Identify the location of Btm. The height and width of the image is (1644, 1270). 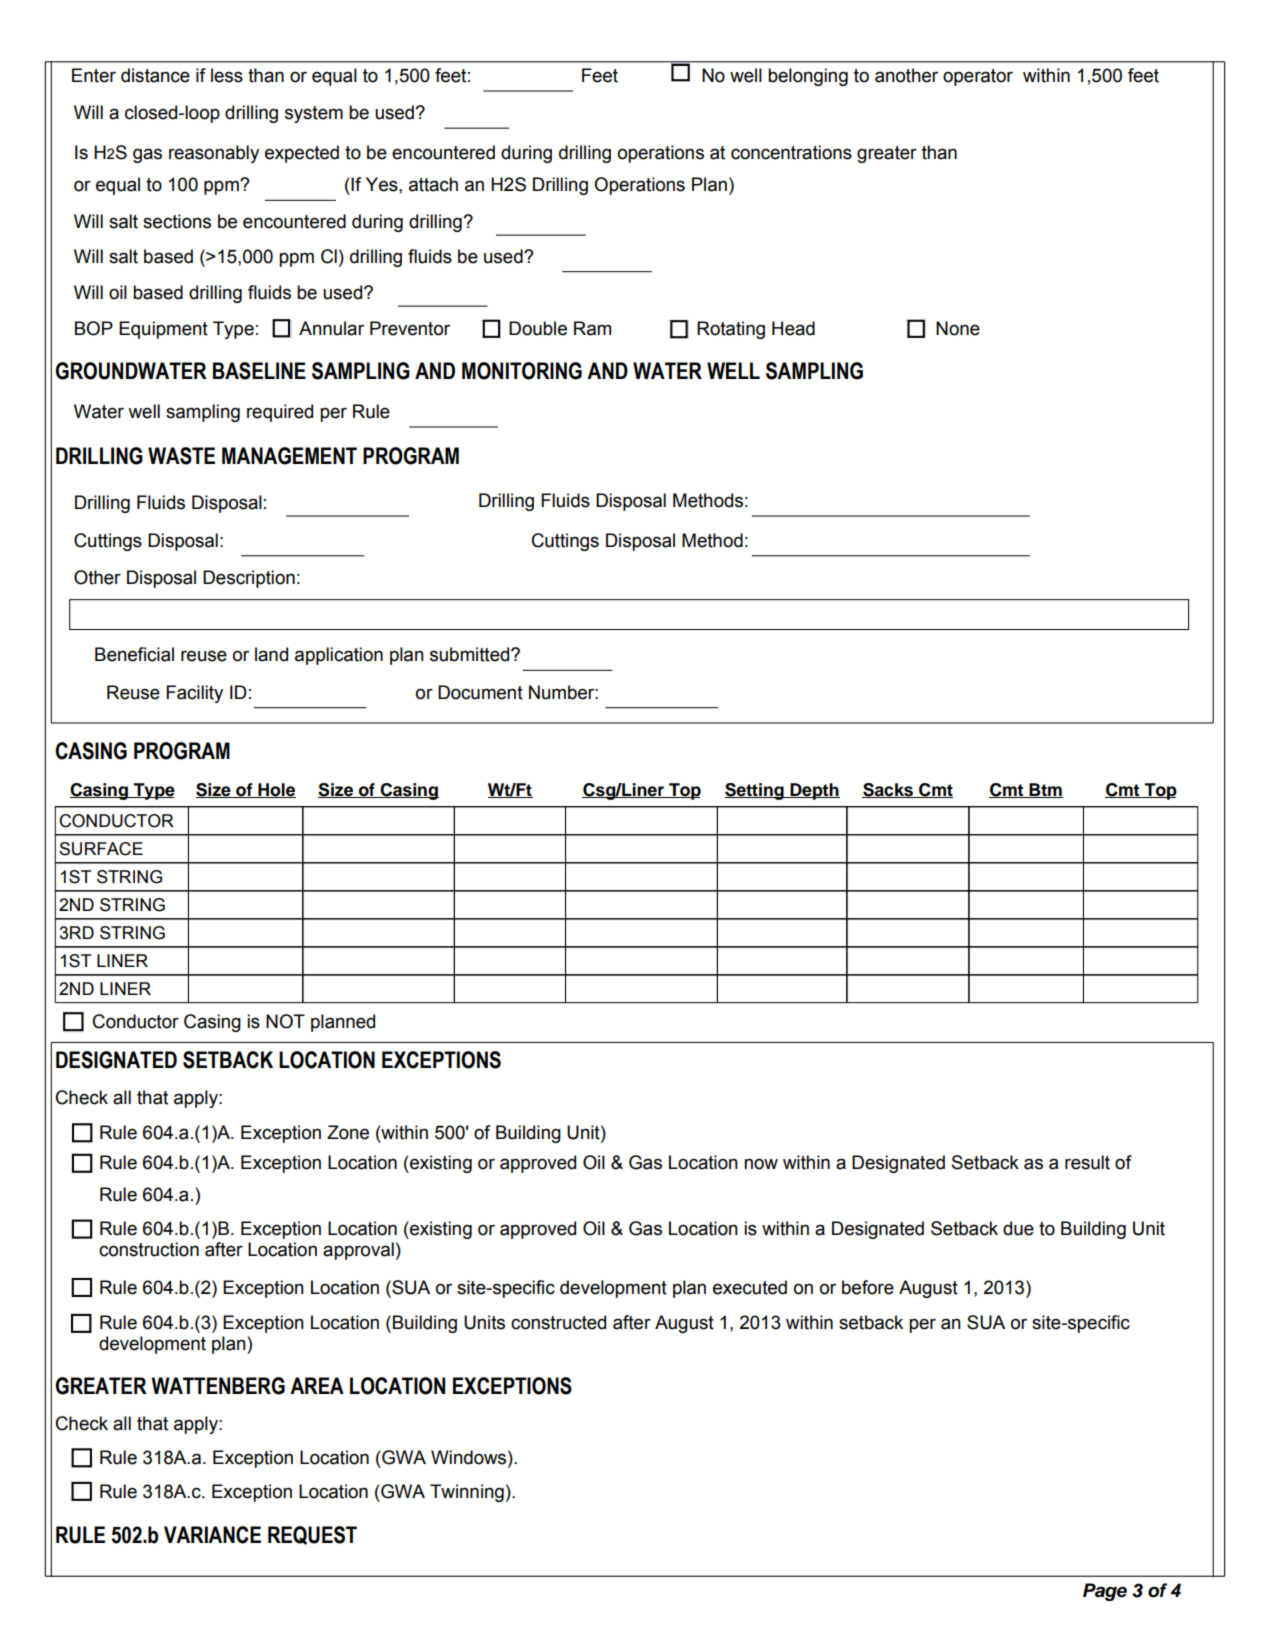
(1045, 790).
